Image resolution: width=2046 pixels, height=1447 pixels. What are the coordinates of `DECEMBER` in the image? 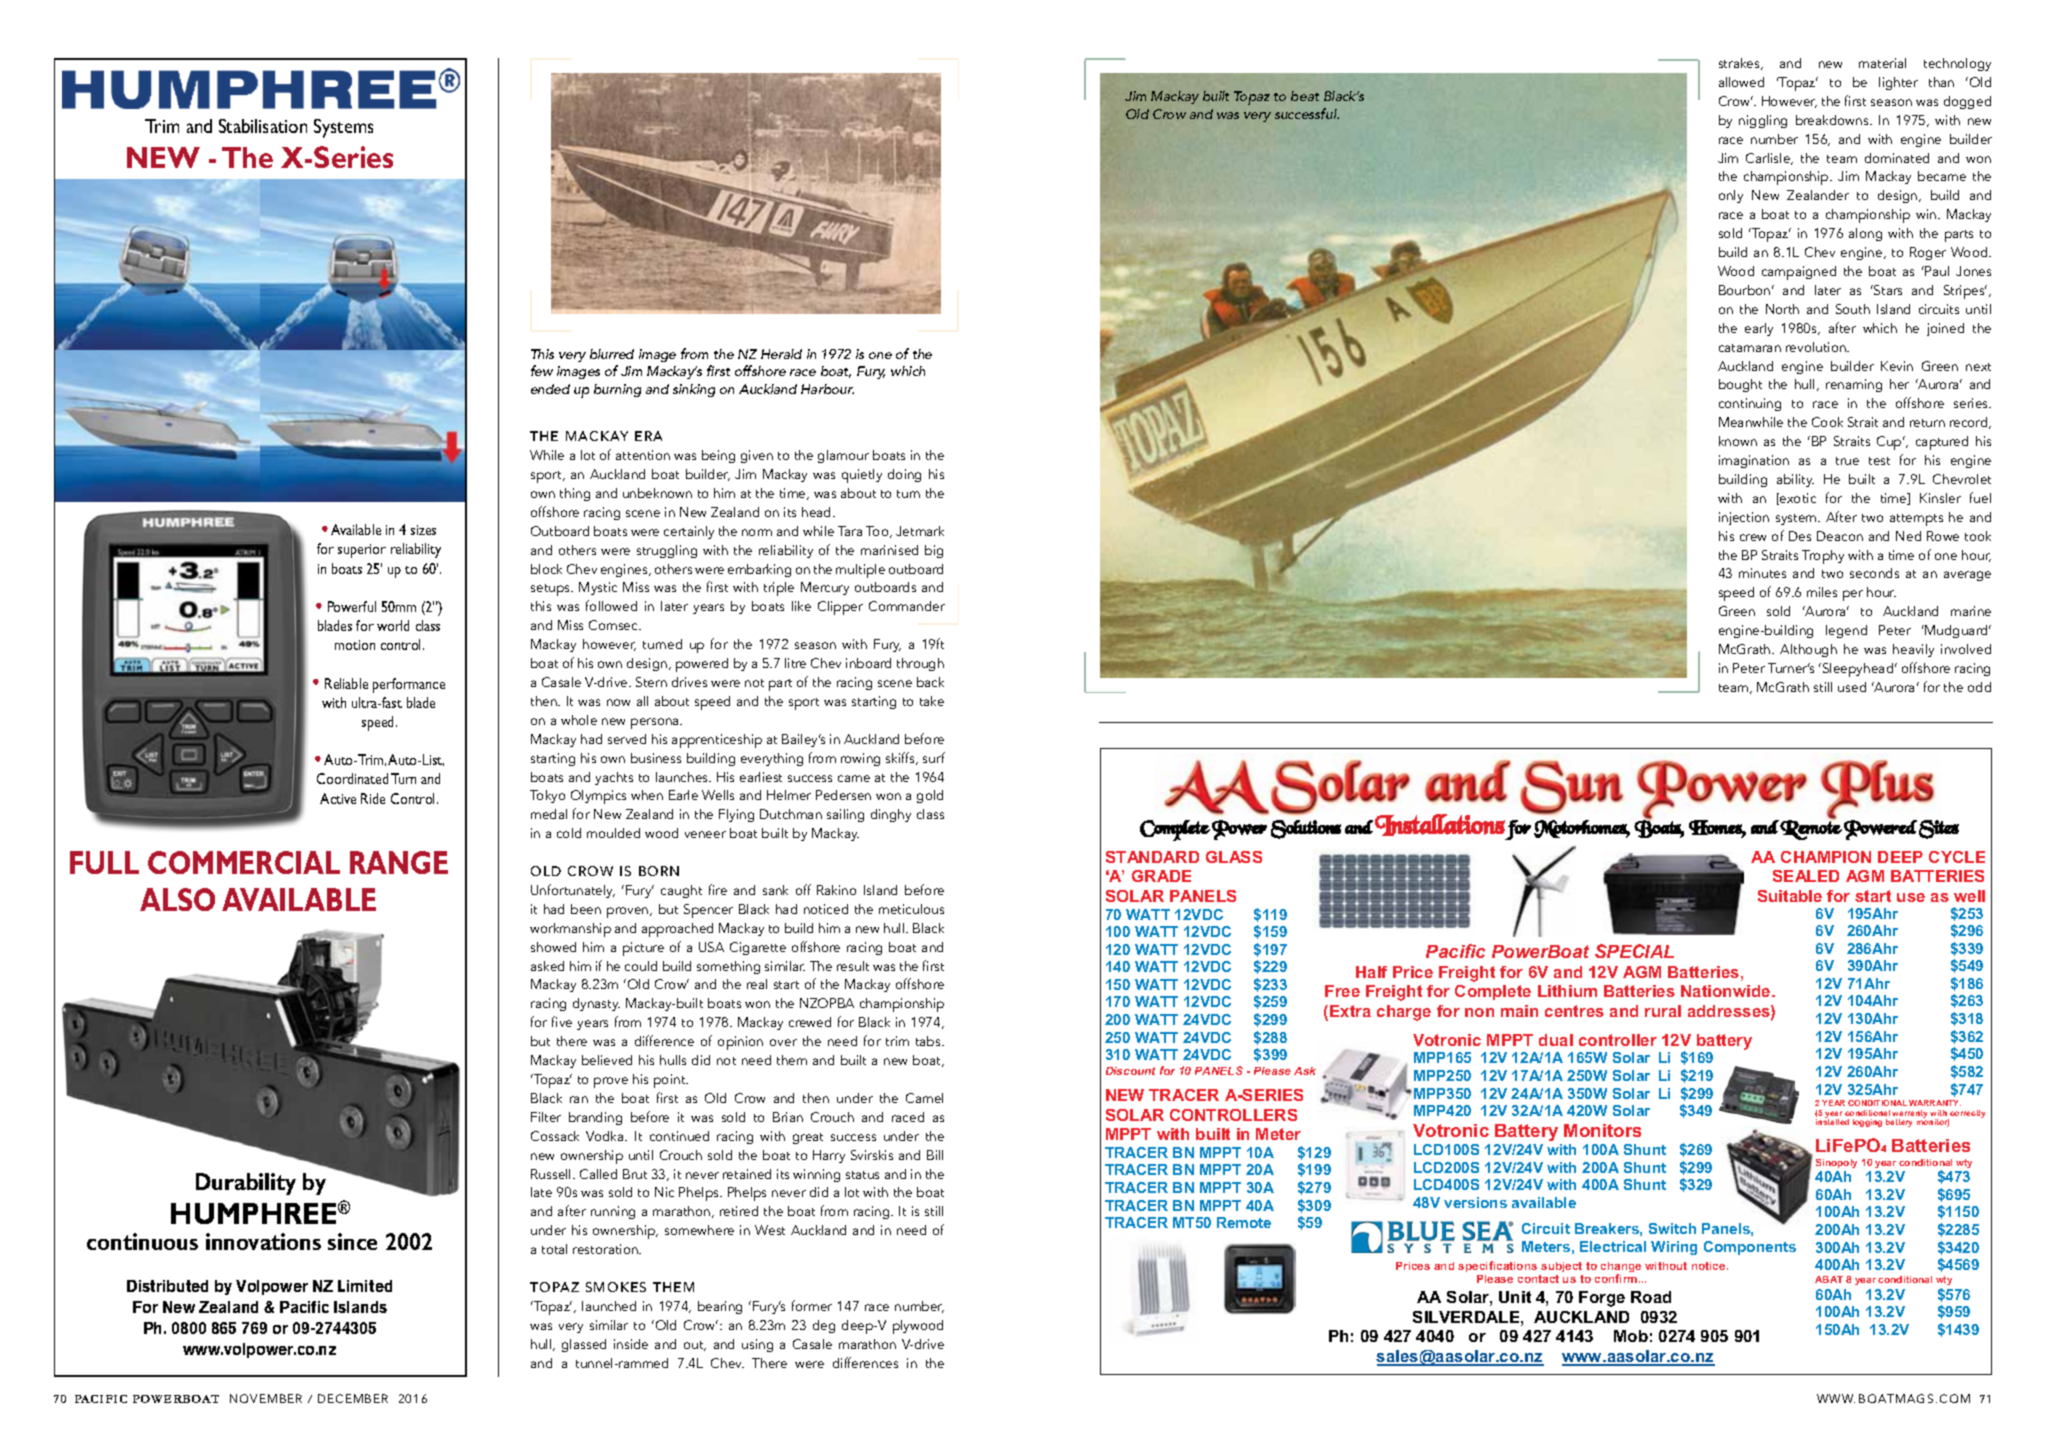 It's located at (353, 1398).
